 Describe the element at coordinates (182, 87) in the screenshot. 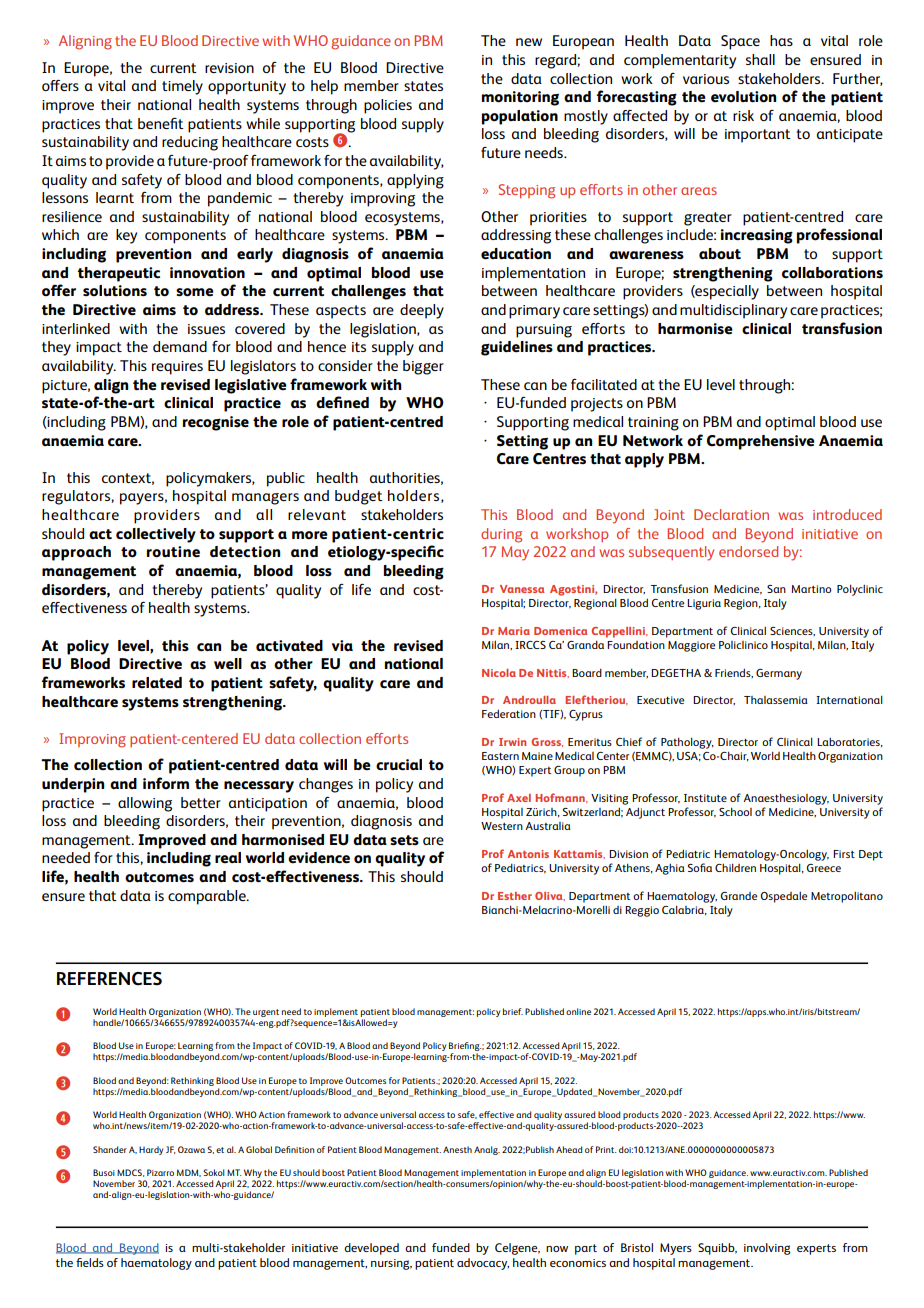

I see `timely` at that location.
